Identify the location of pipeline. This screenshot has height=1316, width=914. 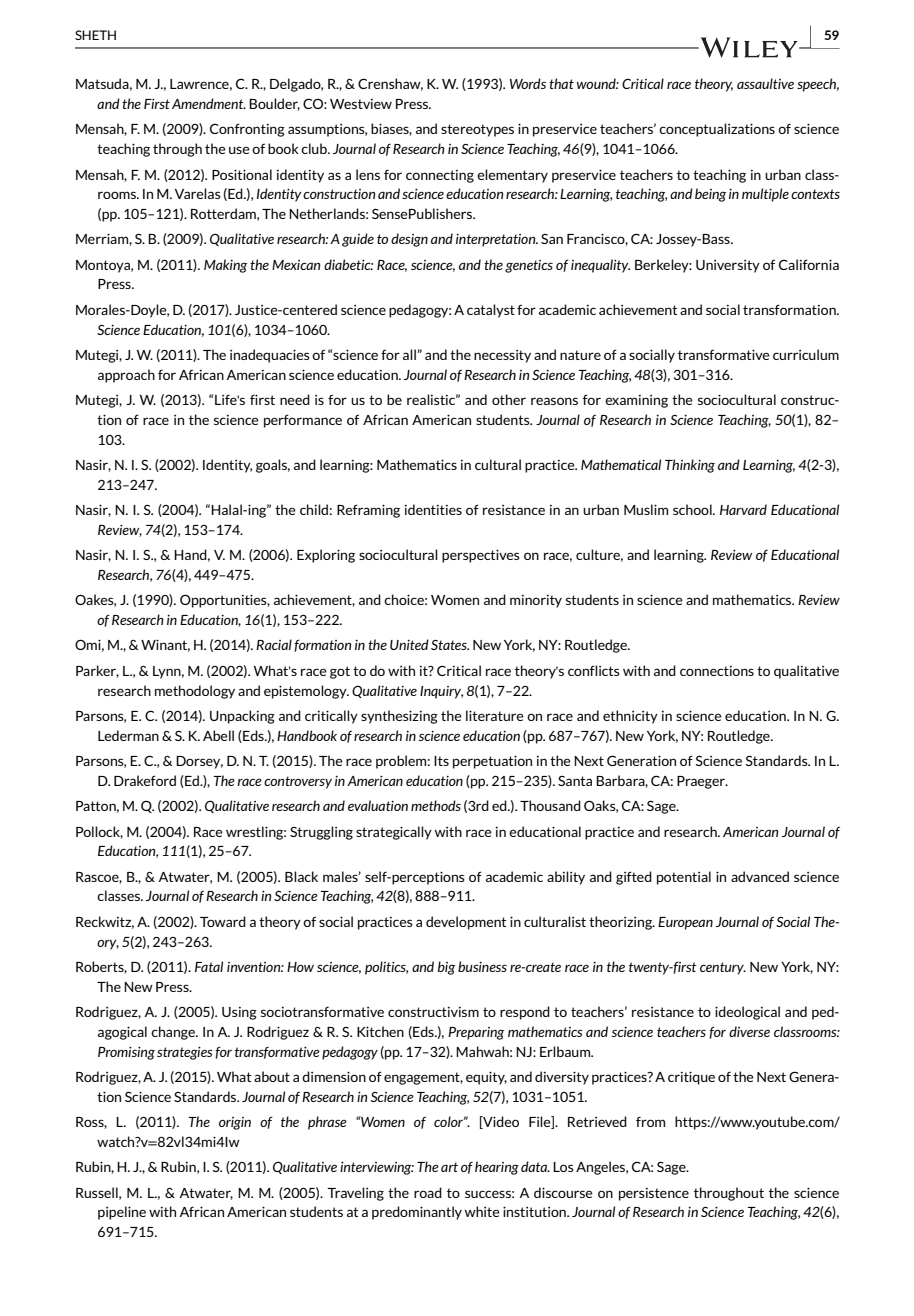
(122, 1213).
